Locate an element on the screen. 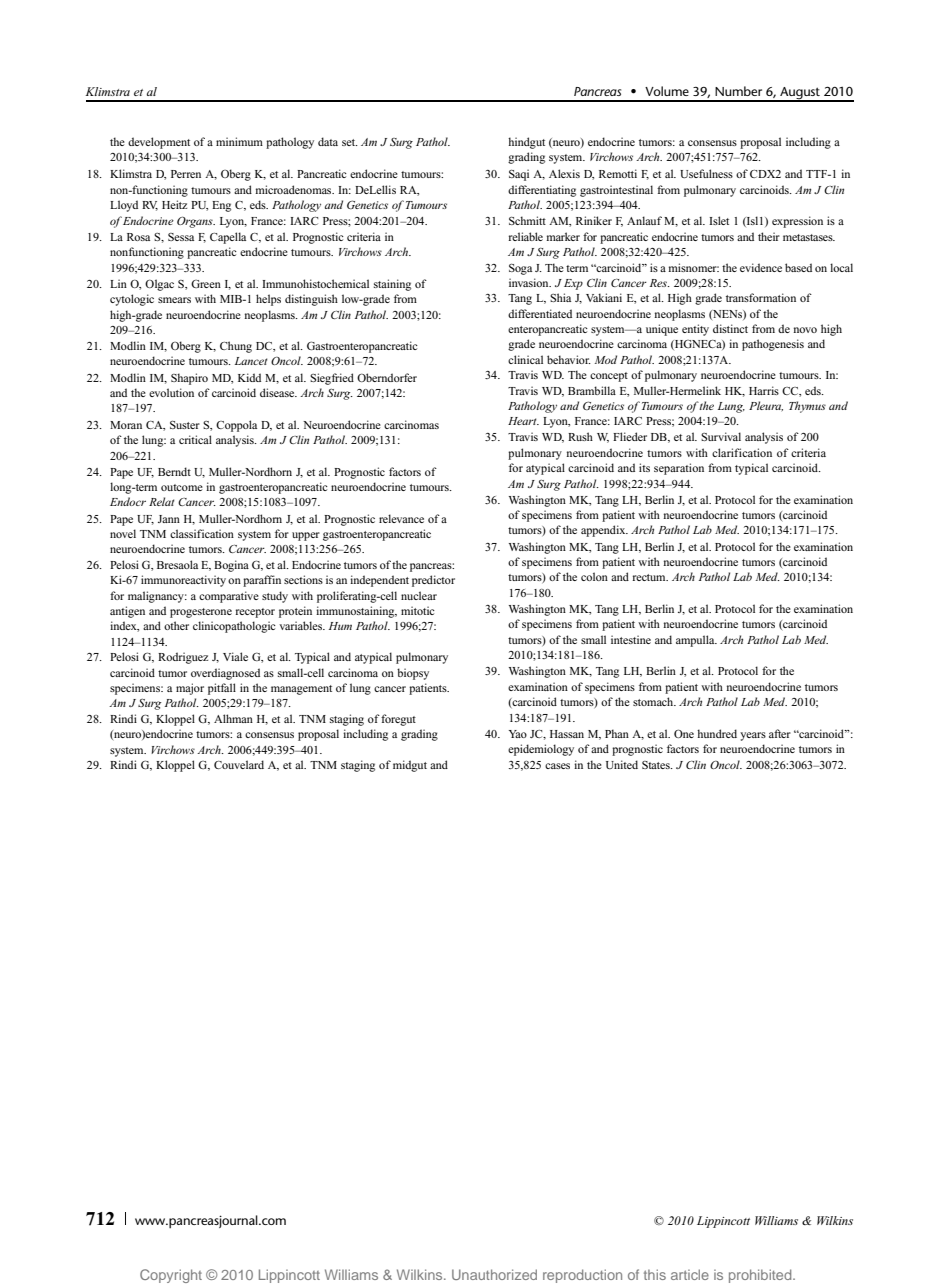 The height and width of the screenshot is (1288, 936). Copyright is located at coordinates (171, 1276).
